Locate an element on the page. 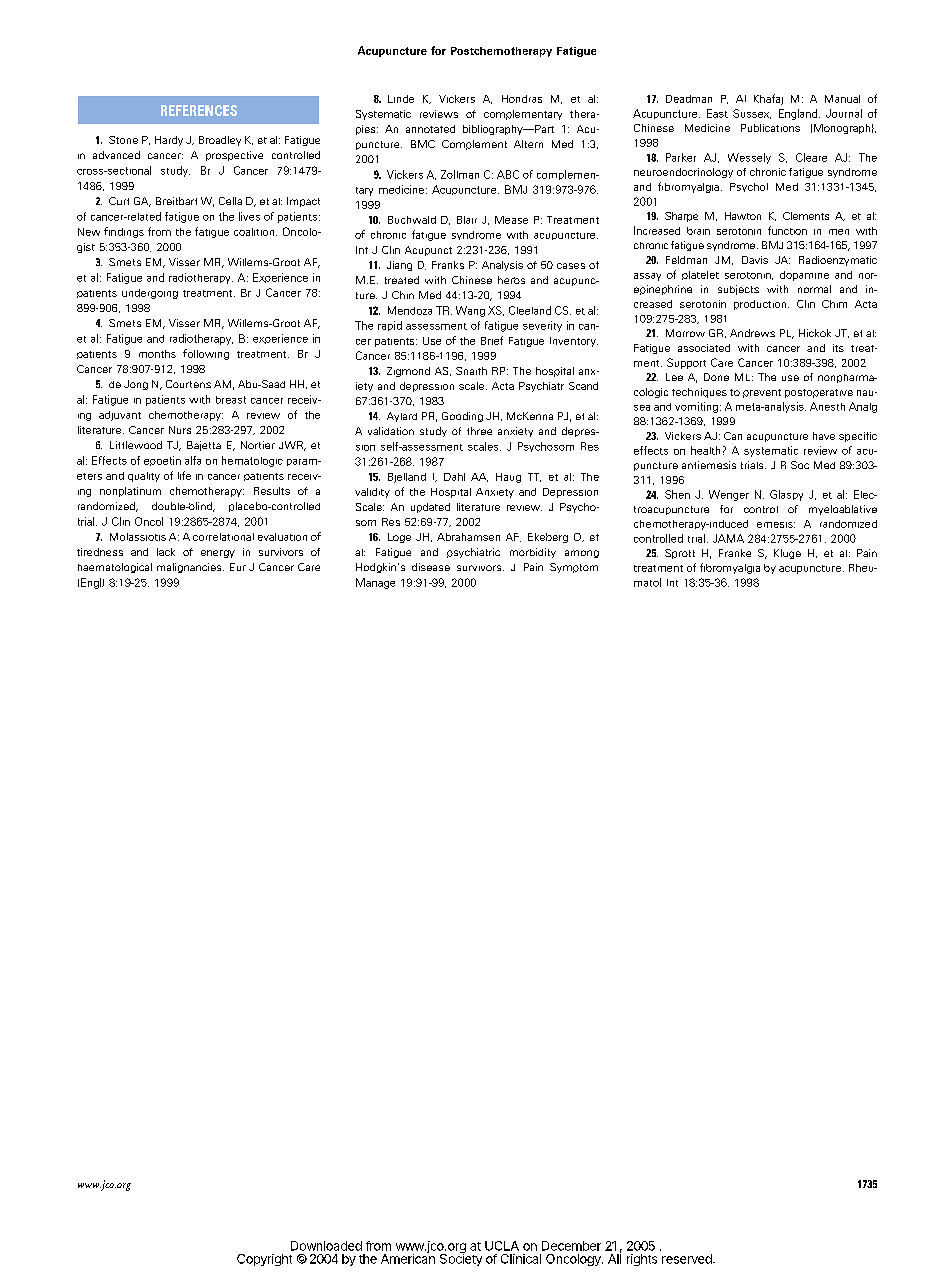 This image has height=1275, width=952. Manage is located at coordinates (375, 583).
